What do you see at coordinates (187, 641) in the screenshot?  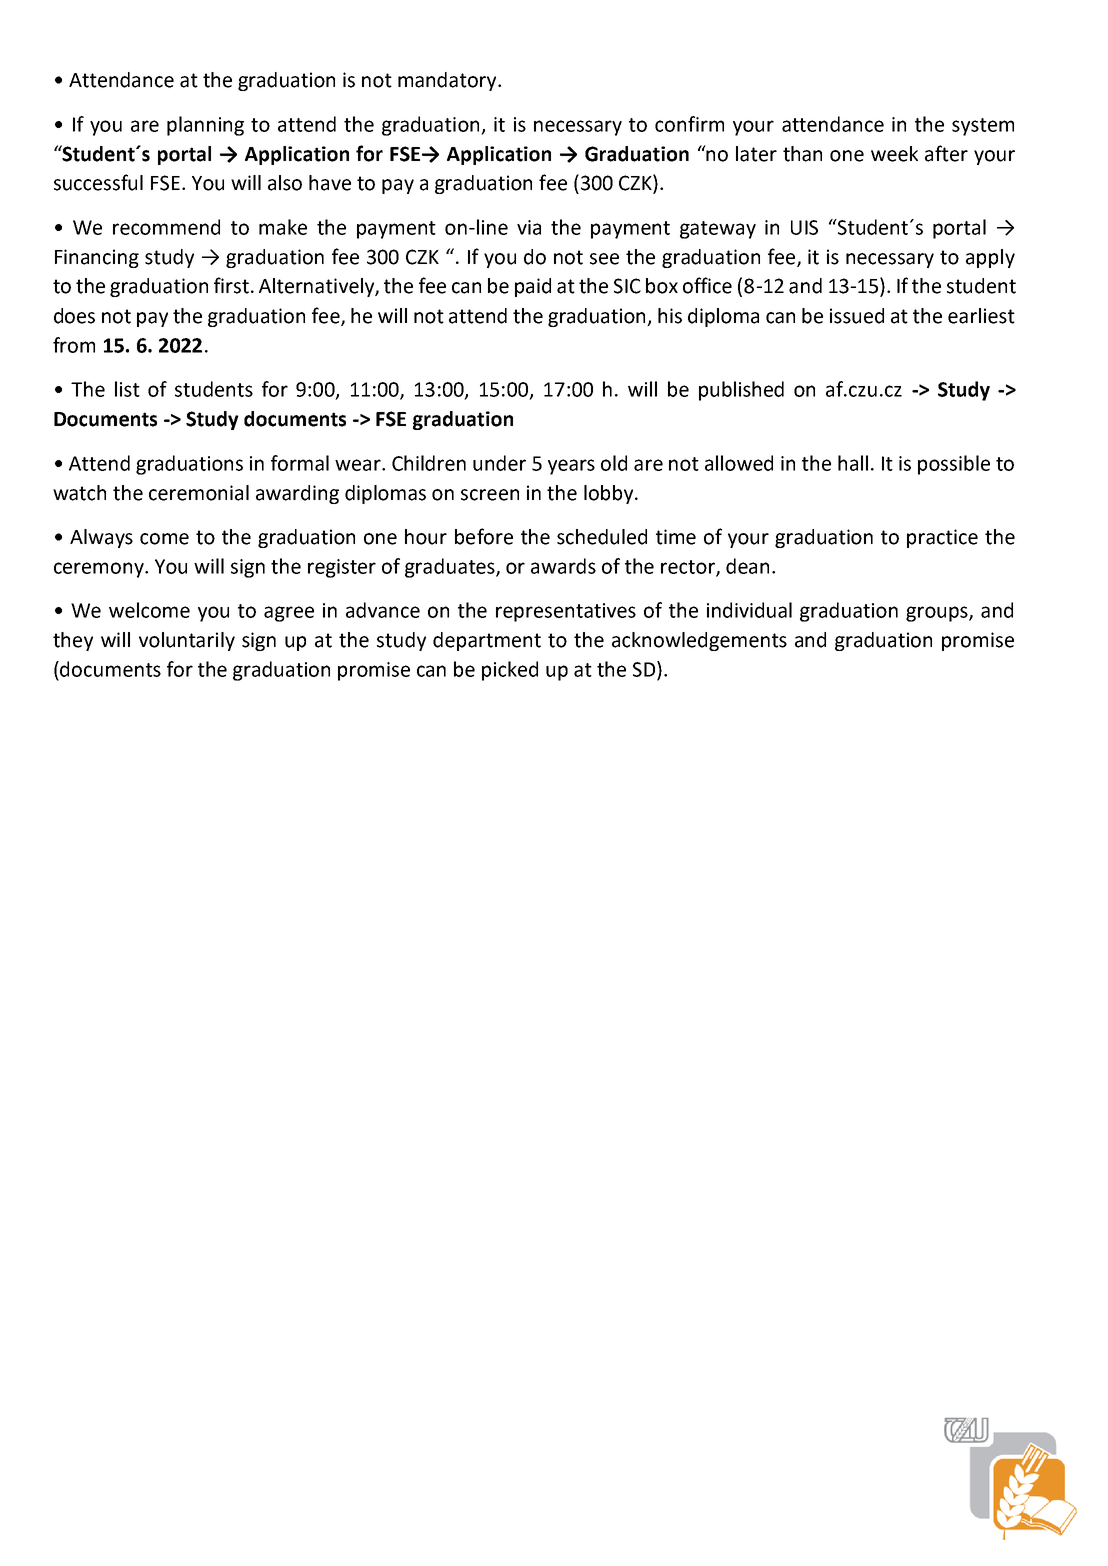 I see `voluntarily` at bounding box center [187, 641].
